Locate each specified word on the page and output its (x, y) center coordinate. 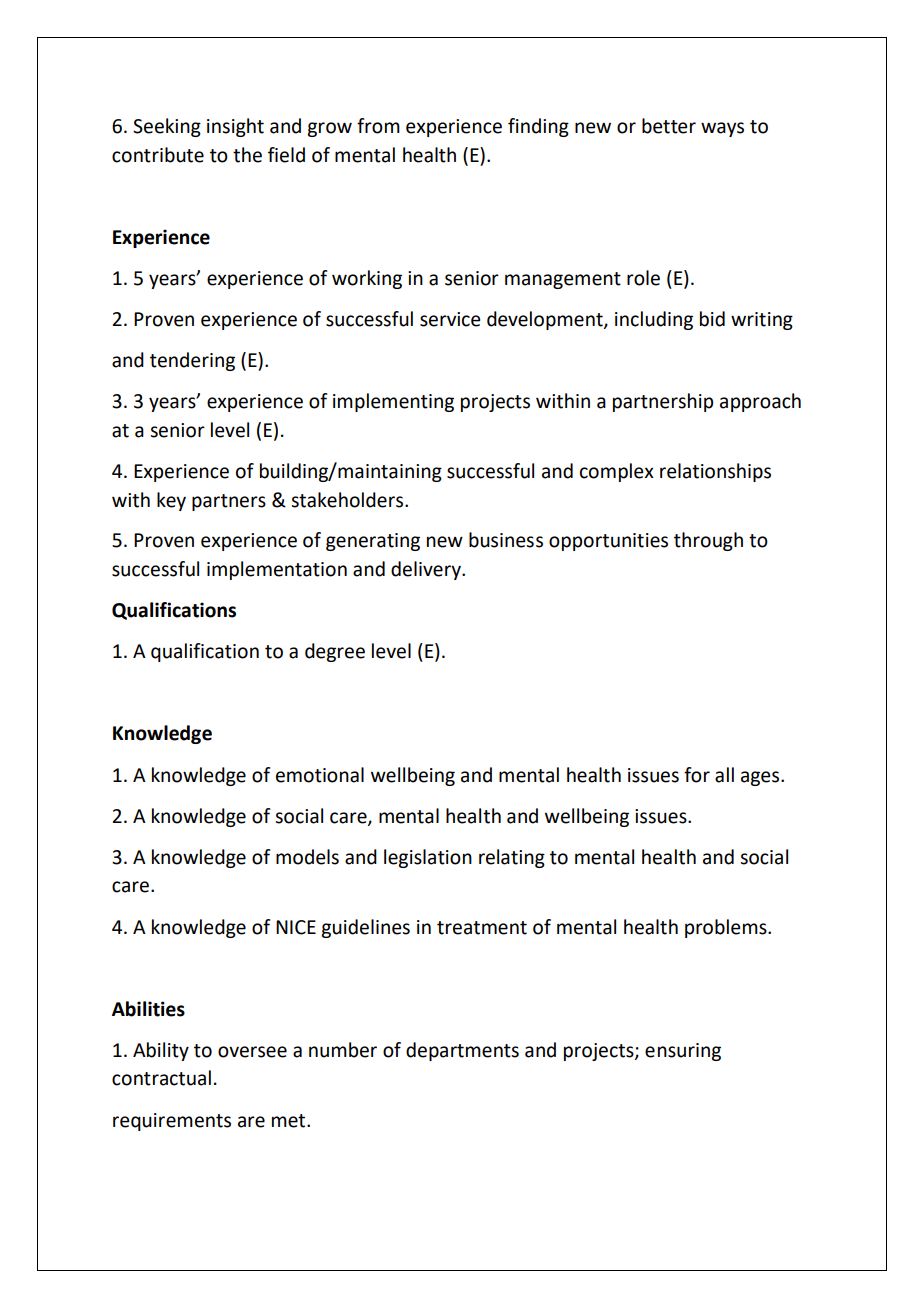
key (171, 501)
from (378, 126)
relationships (715, 472)
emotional (320, 775)
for (697, 775)
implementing (393, 402)
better (669, 126)
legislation (428, 858)
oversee (252, 1052)
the (247, 155)
